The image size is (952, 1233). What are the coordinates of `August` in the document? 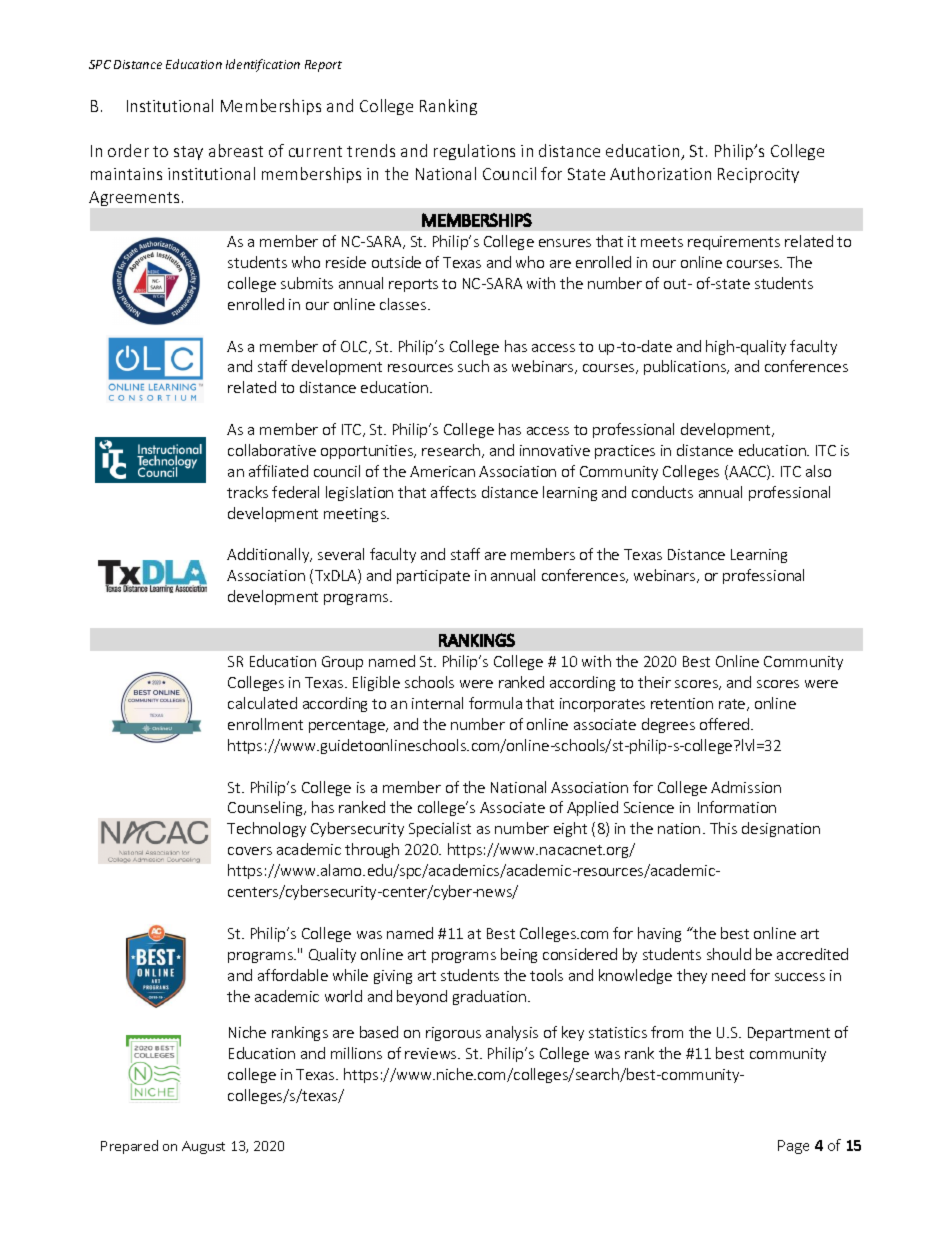 It's located at (203, 1147).
